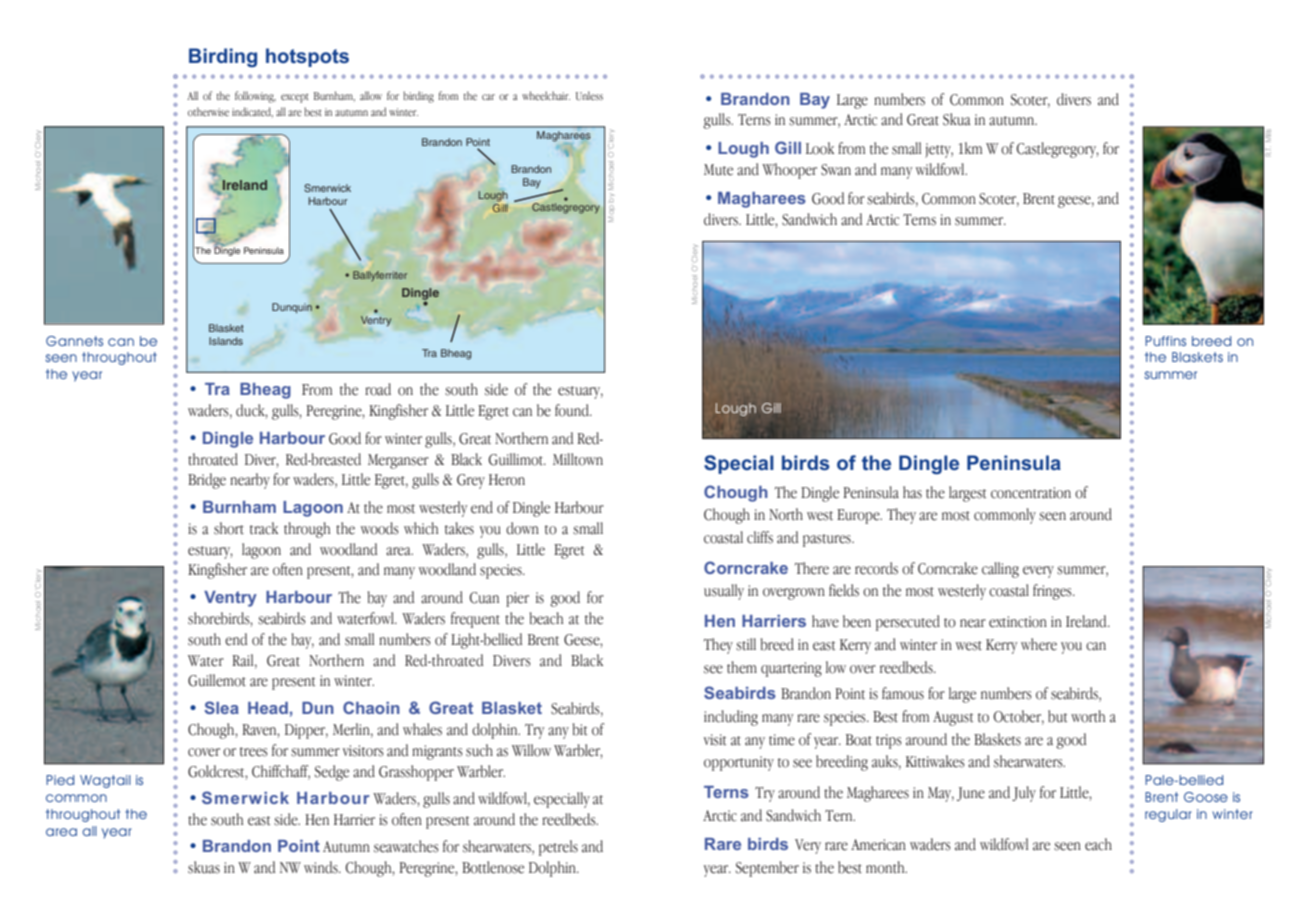  I want to click on winds, so click(322, 867).
